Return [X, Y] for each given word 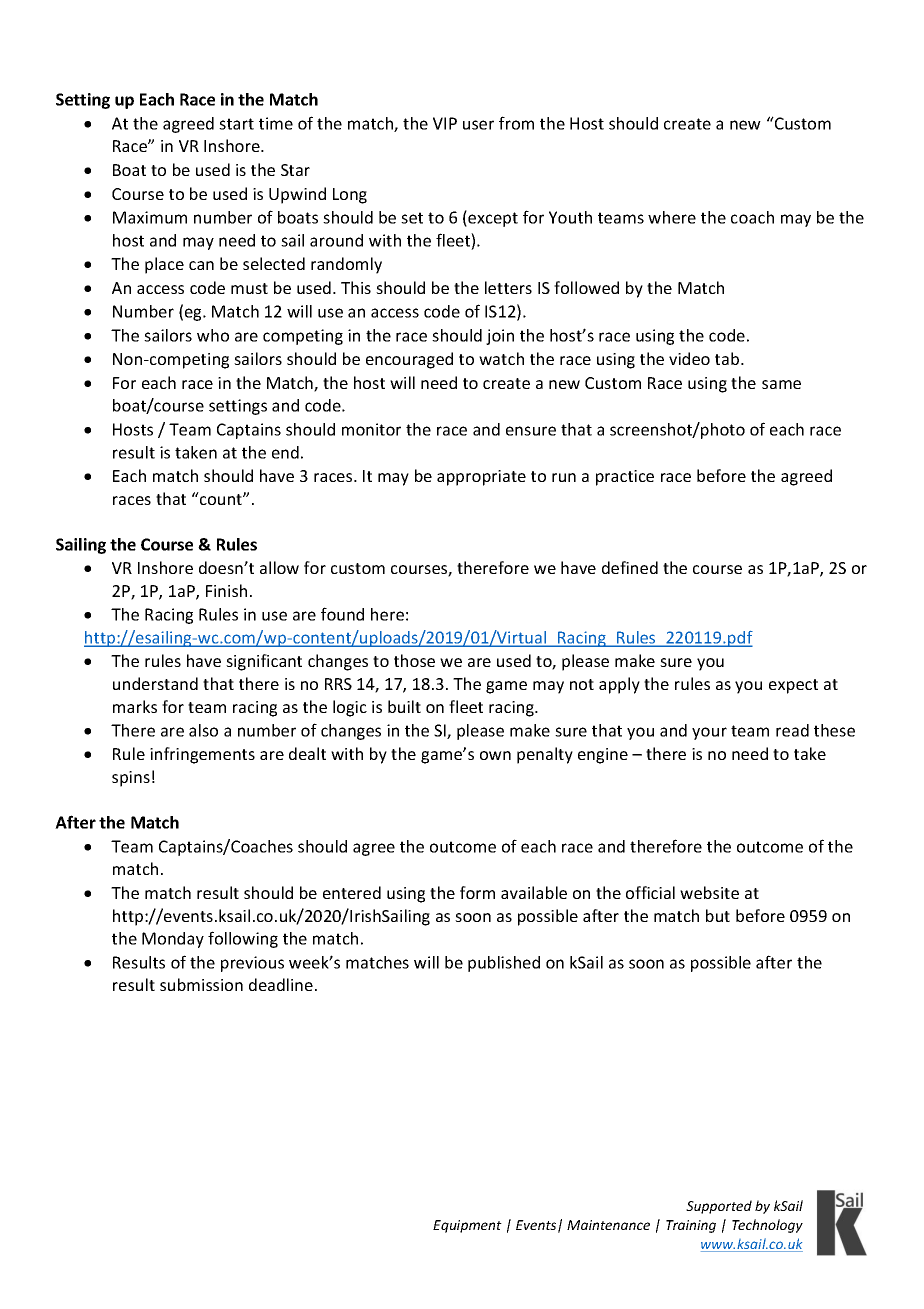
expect [793, 686]
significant [264, 662]
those [414, 660]
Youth [570, 217]
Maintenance [608, 1225]
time [276, 123]
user [478, 125]
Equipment [467, 1226]
